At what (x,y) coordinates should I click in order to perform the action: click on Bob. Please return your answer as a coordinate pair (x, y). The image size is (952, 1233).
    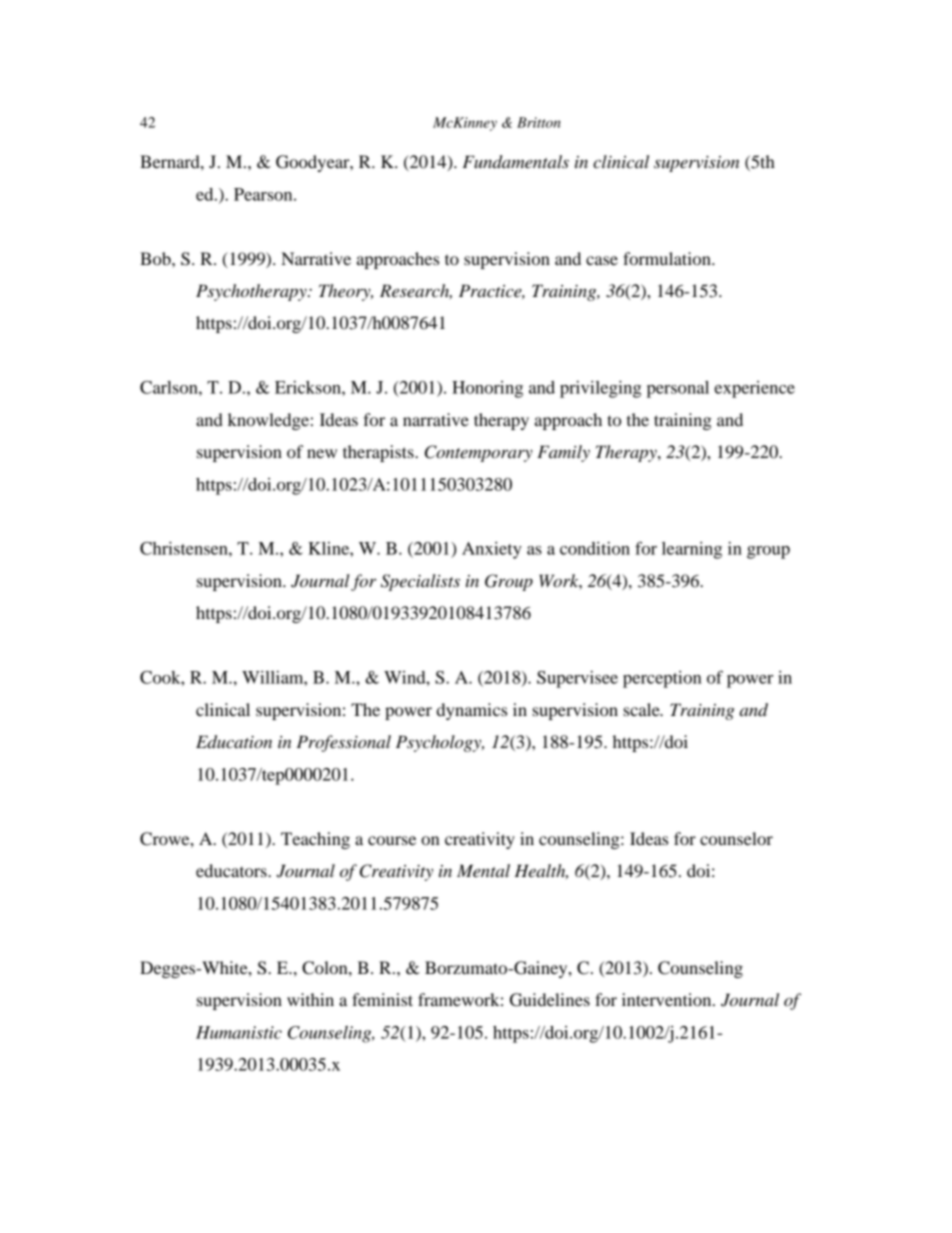
    Looking at the image, I should click on (156, 258).
